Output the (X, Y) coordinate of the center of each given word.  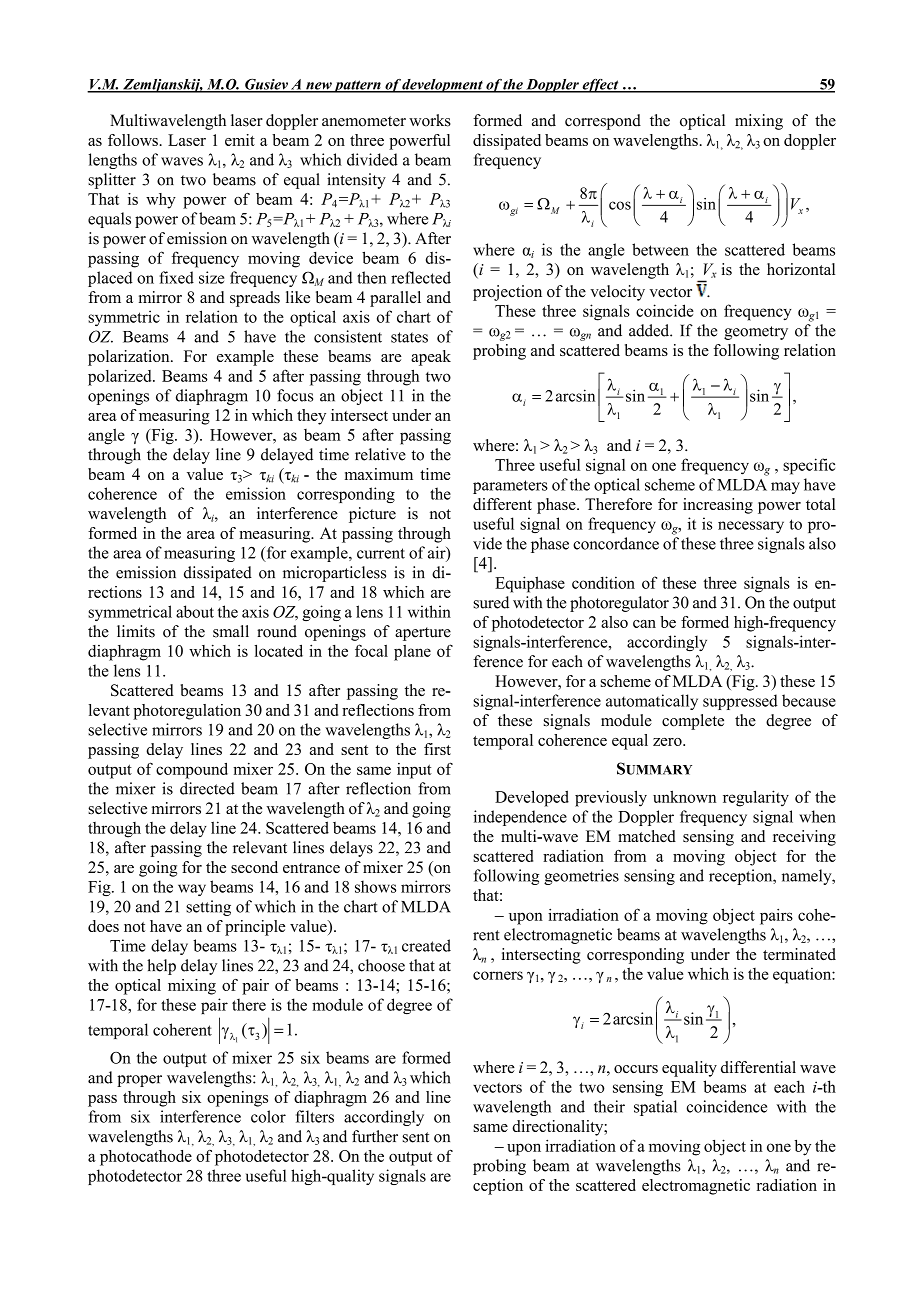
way (192, 890)
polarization (130, 358)
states (409, 337)
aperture (423, 634)
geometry (756, 333)
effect (600, 86)
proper (139, 1081)
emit (240, 140)
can (644, 624)
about (195, 611)
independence (520, 818)
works (430, 120)
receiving (804, 838)
